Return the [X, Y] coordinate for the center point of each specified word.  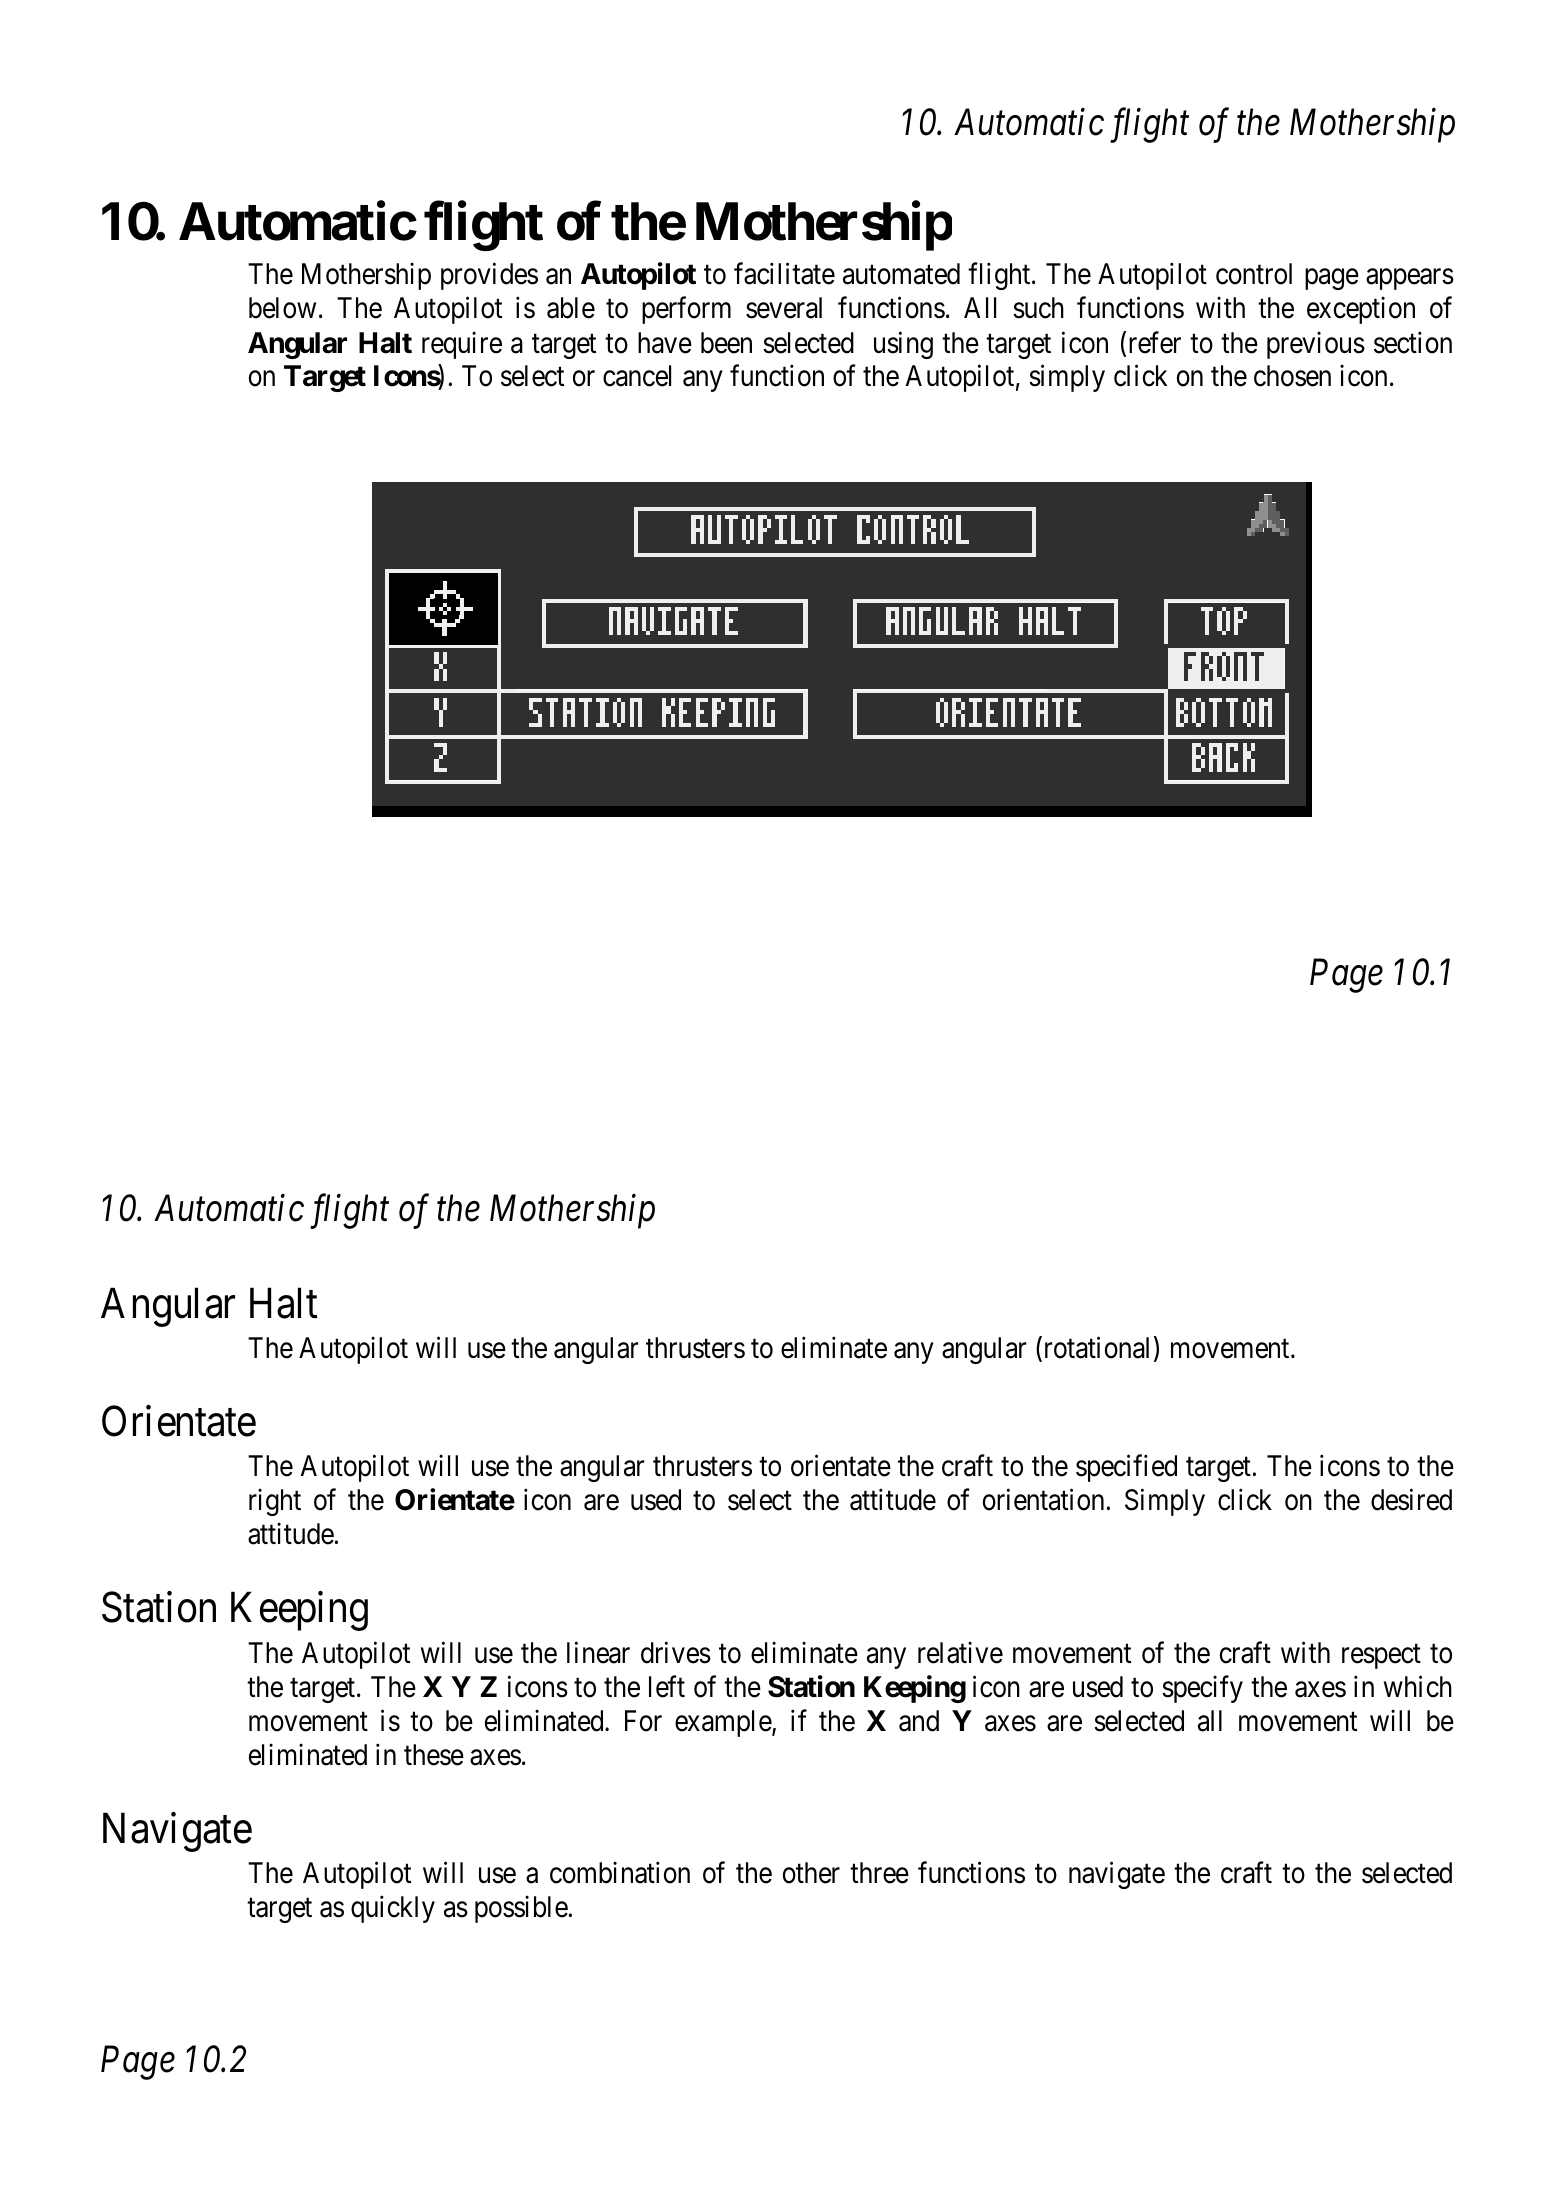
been [726, 343]
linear [598, 1652]
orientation [1043, 1500]
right [275, 1502]
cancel [637, 376]
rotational [1095, 1349]
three [879, 1873]
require [462, 345]
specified [1126, 1468]
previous [1316, 345]
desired [1411, 1500]
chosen [1292, 376]
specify [1202, 1689]
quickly [393, 1909]
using [903, 345]
